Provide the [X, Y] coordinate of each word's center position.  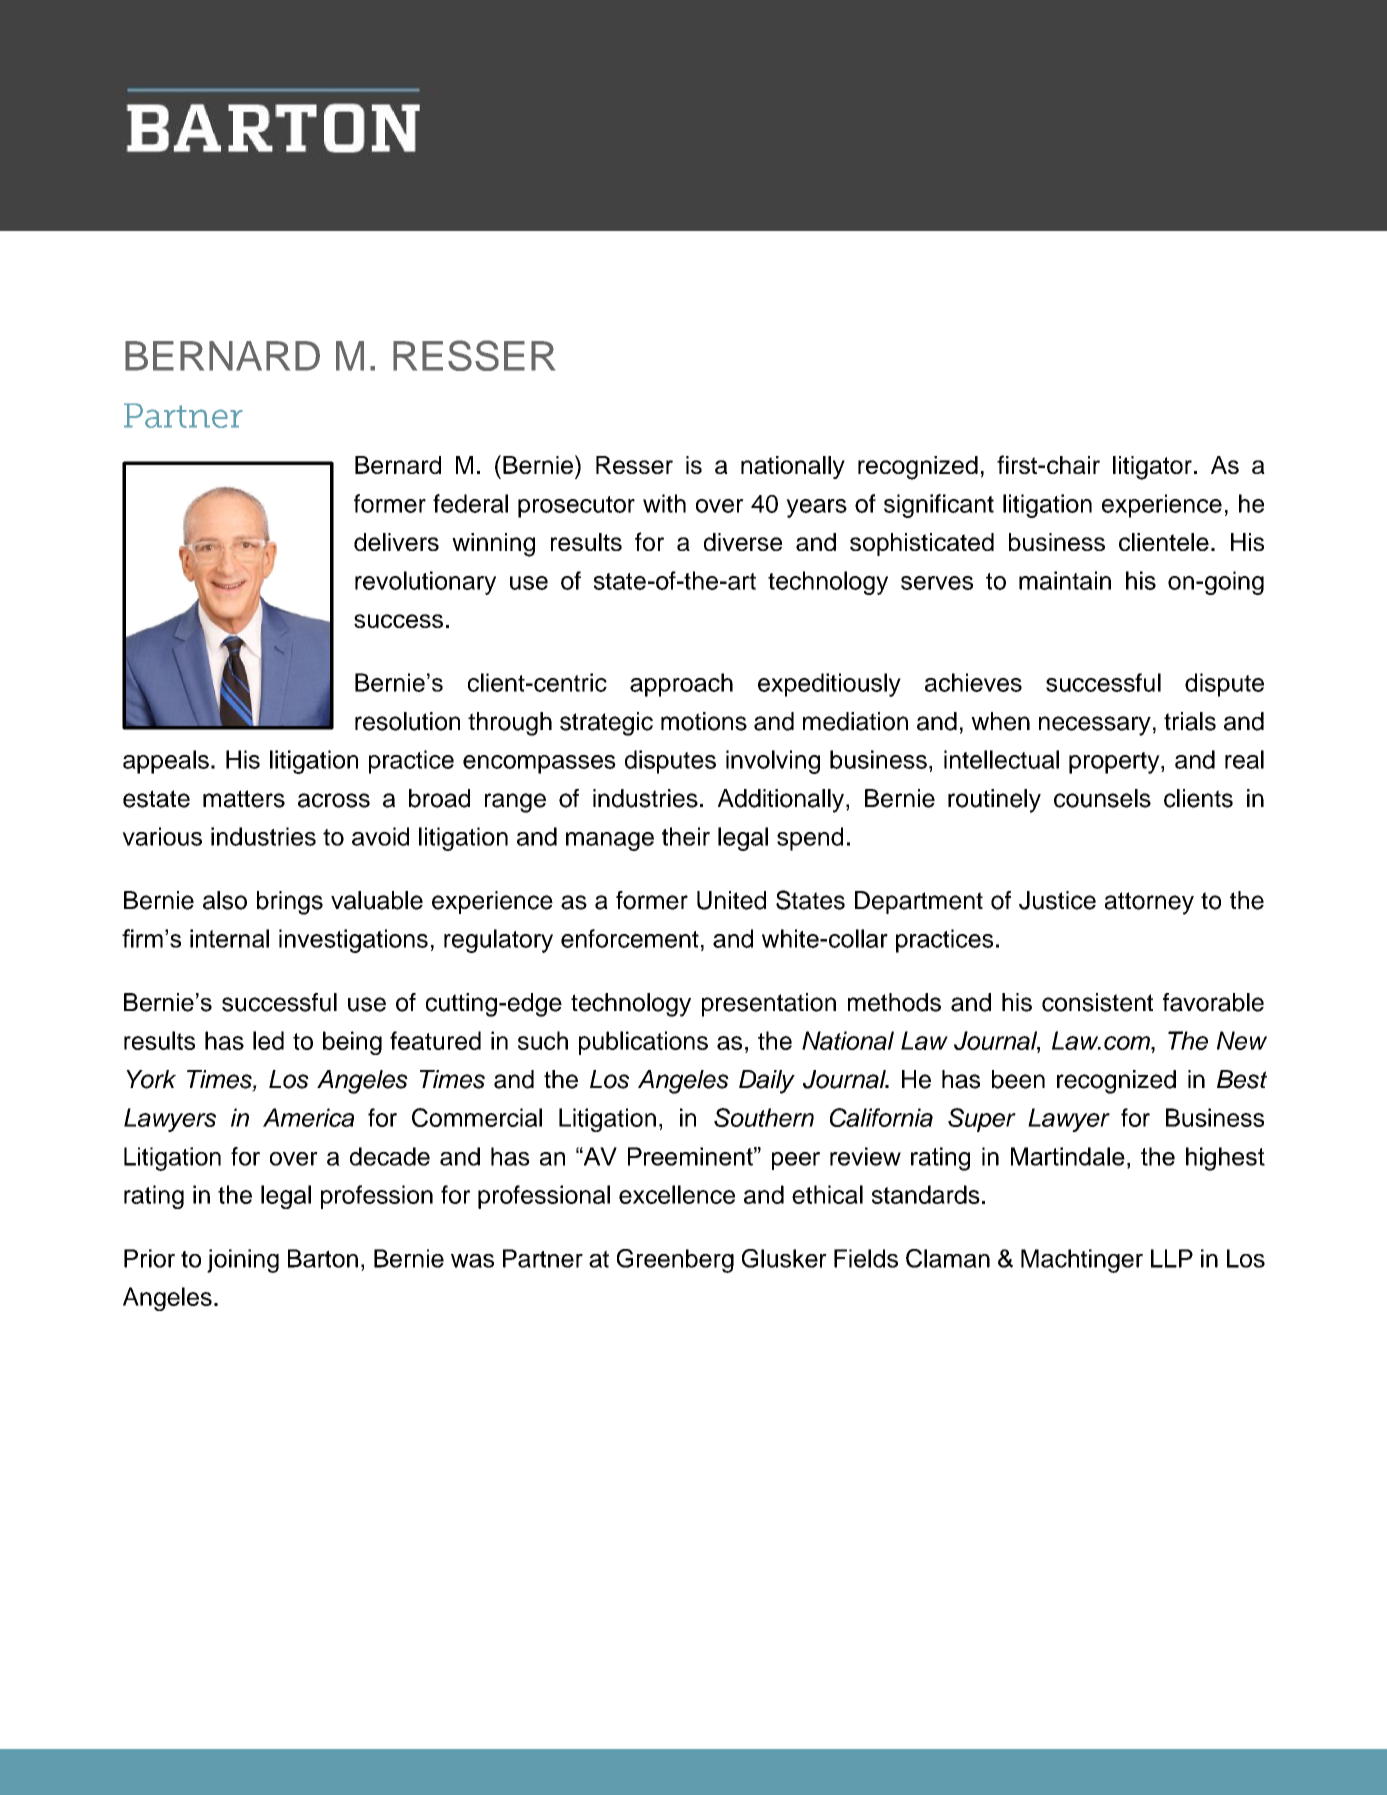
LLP [1172, 1258]
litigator [1152, 468]
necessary [1095, 726]
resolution [407, 721]
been [1018, 1079]
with [664, 503]
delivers [396, 542]
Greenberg [675, 1261]
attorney [1149, 903]
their [686, 836]
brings [290, 903]
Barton [323, 1258]
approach [681, 685]
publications [643, 1043]
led [268, 1040]
